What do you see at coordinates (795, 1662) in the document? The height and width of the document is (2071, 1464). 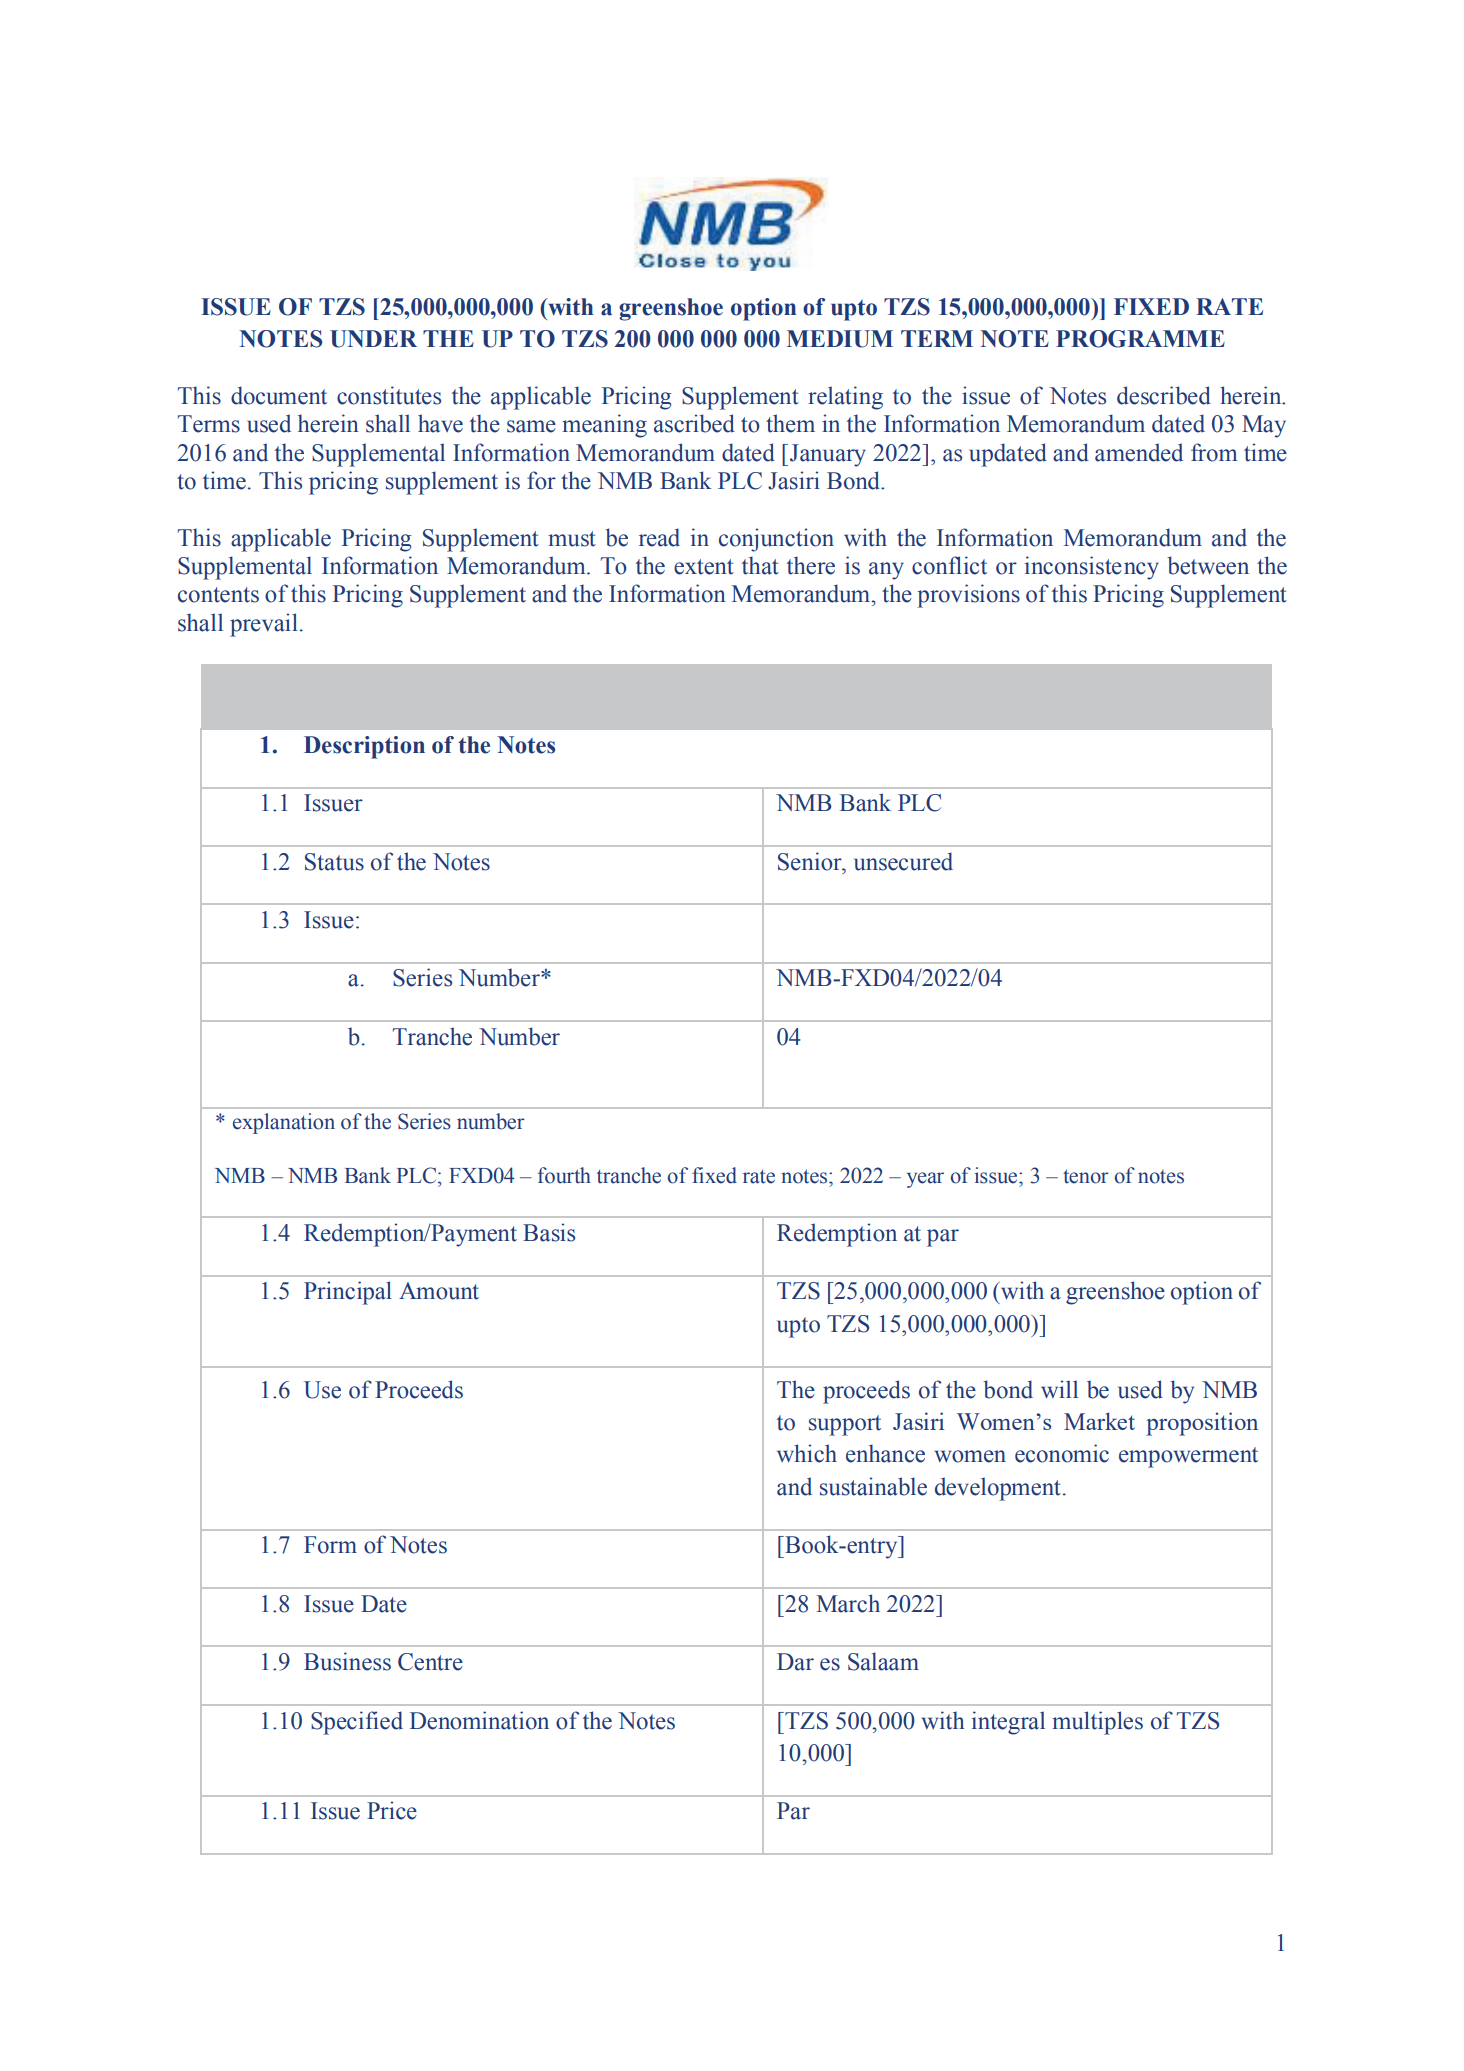 I see `Dar` at bounding box center [795, 1662].
